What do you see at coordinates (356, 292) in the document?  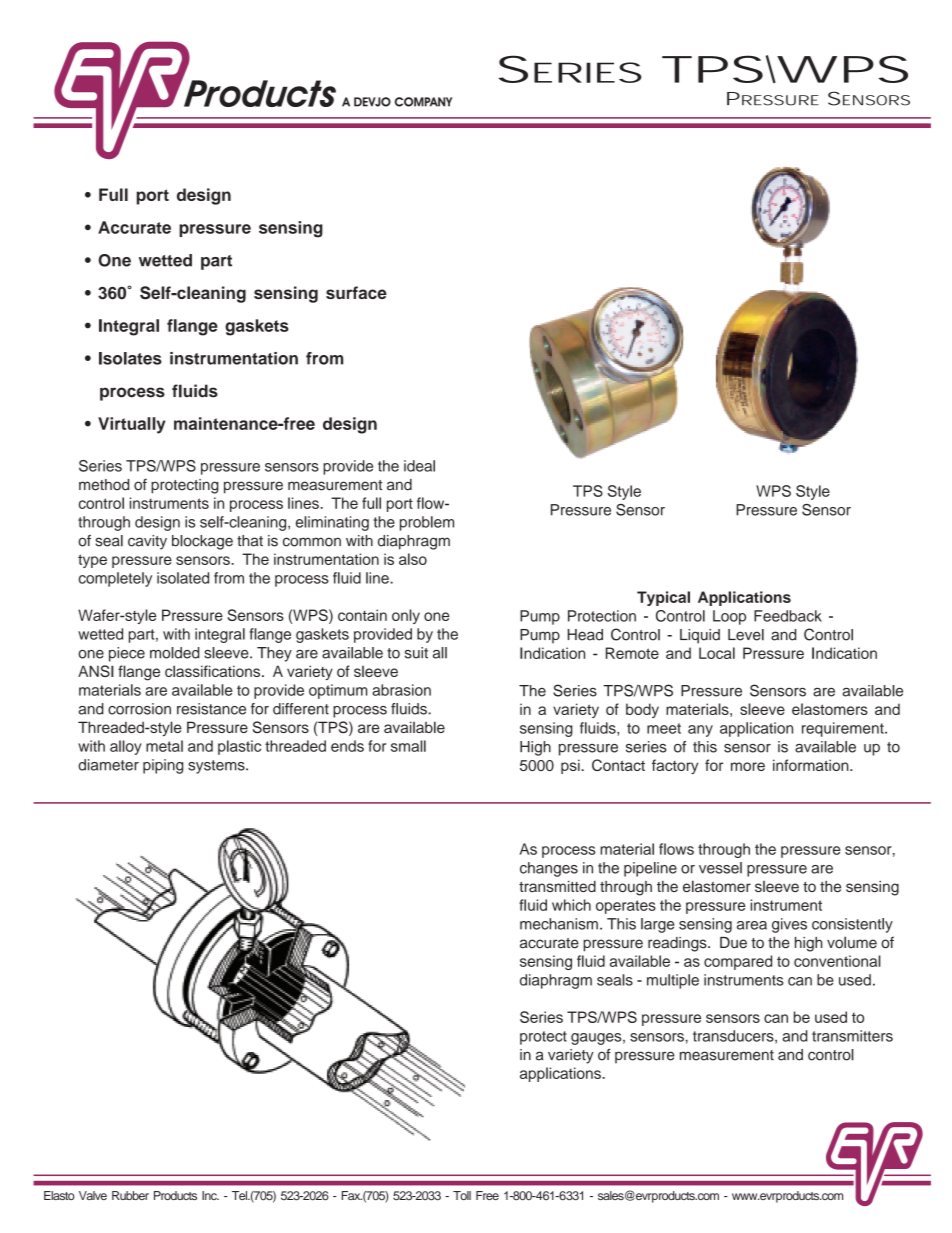 I see `surface` at bounding box center [356, 292].
